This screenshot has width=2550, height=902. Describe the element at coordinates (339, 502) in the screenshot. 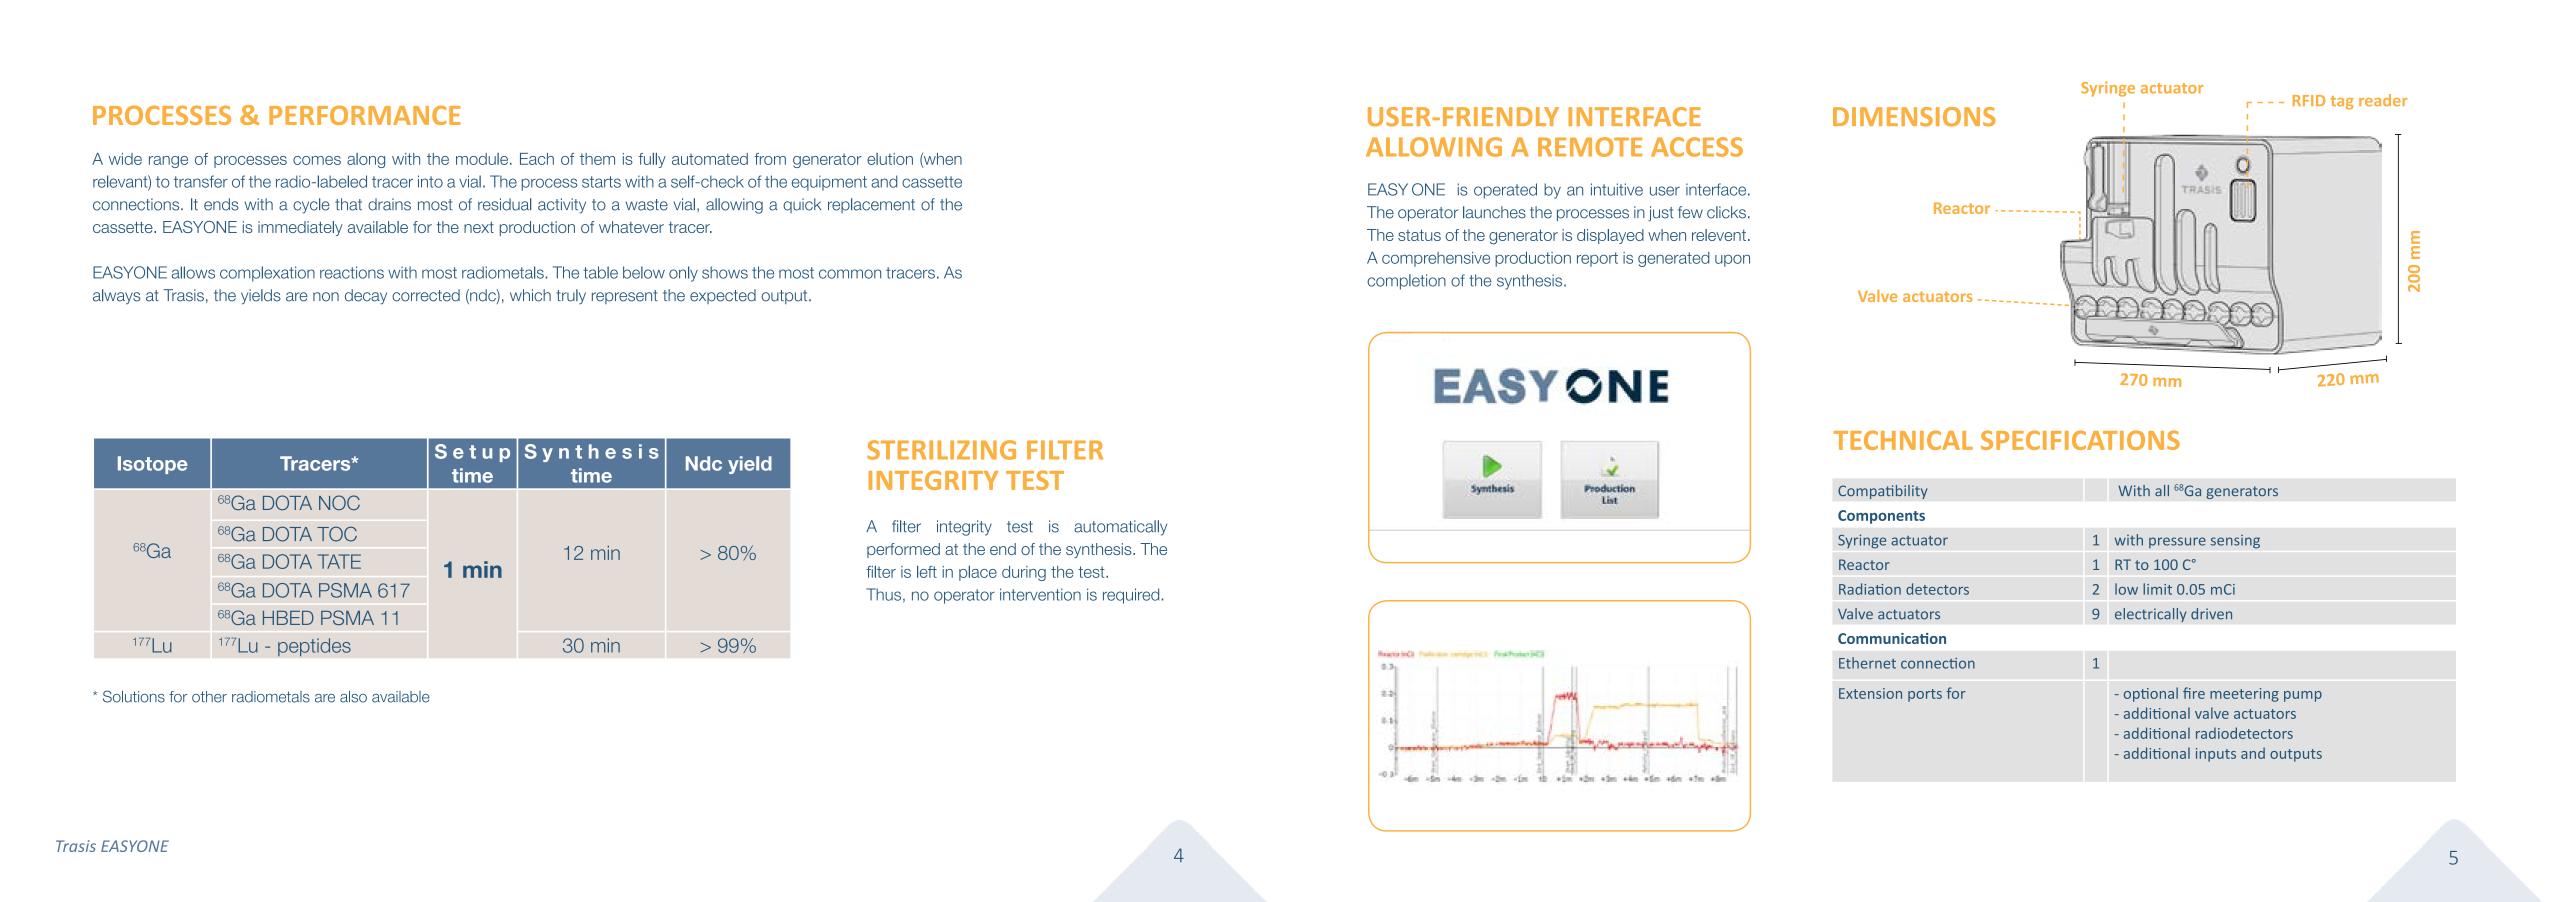

I see `NOC` at that location.
